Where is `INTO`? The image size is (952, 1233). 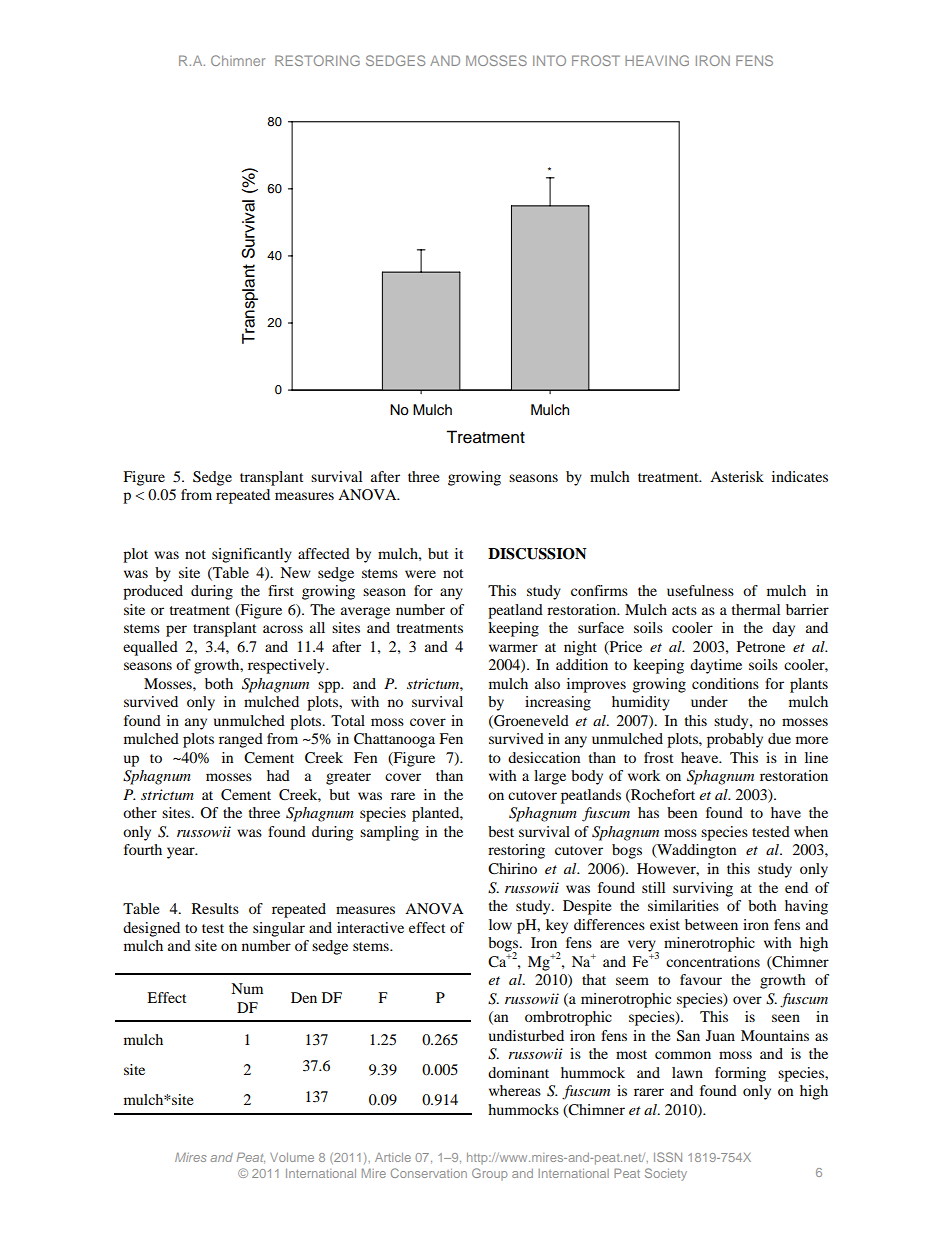 INTO is located at coordinates (549, 60).
